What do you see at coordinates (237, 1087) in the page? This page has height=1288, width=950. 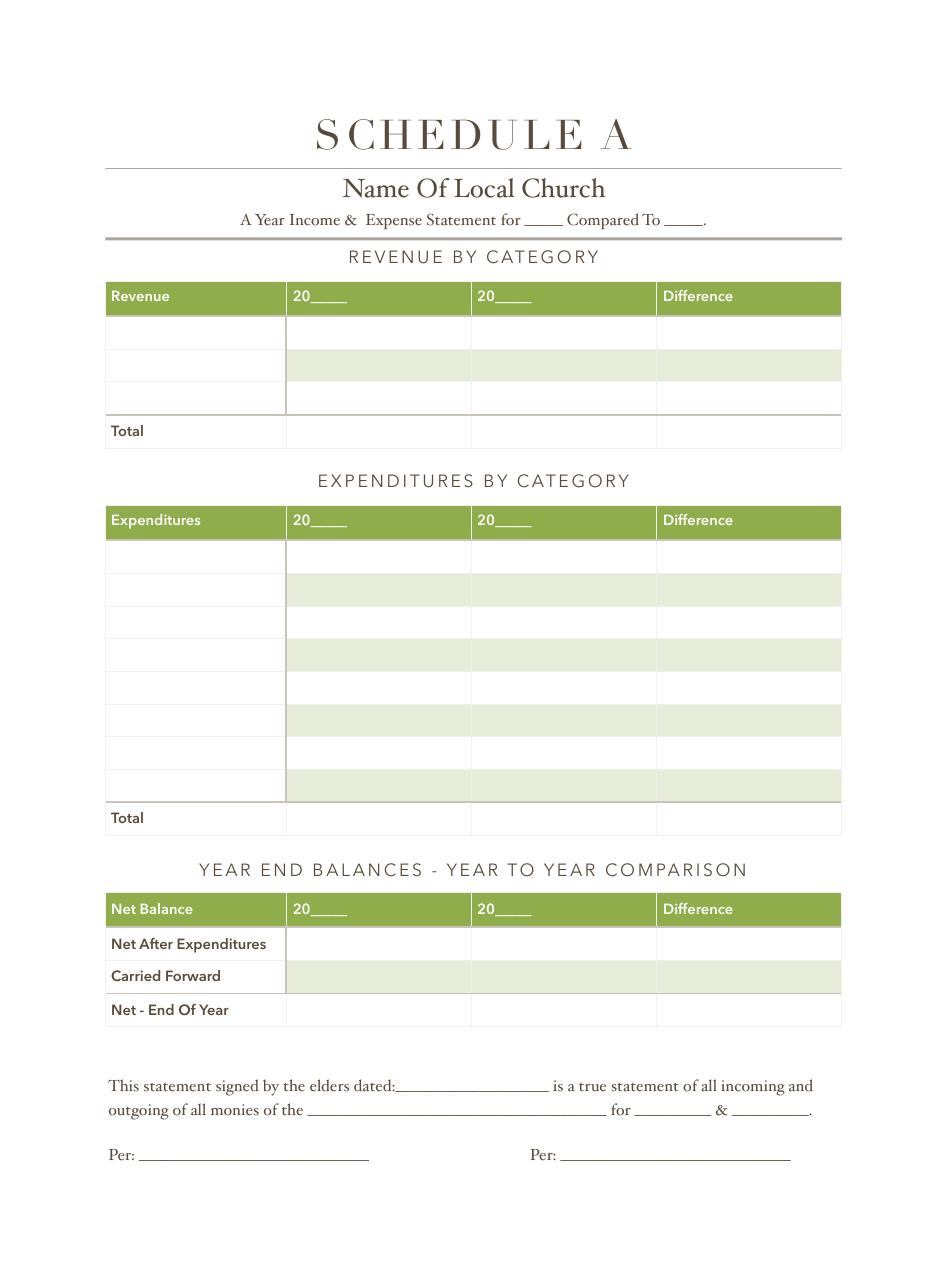 I see `signed` at bounding box center [237, 1087].
